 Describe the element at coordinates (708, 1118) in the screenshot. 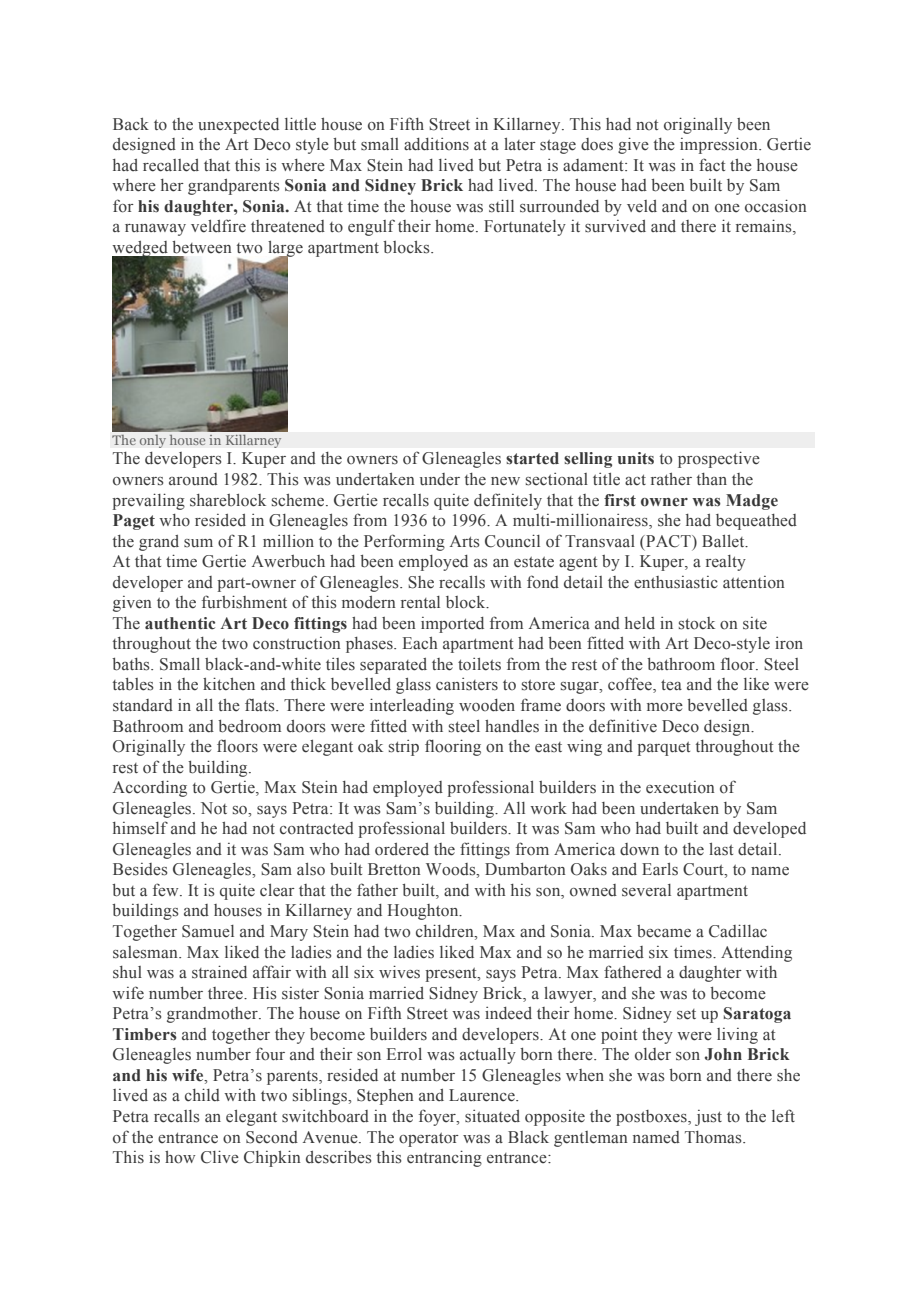

I see `just` at that location.
